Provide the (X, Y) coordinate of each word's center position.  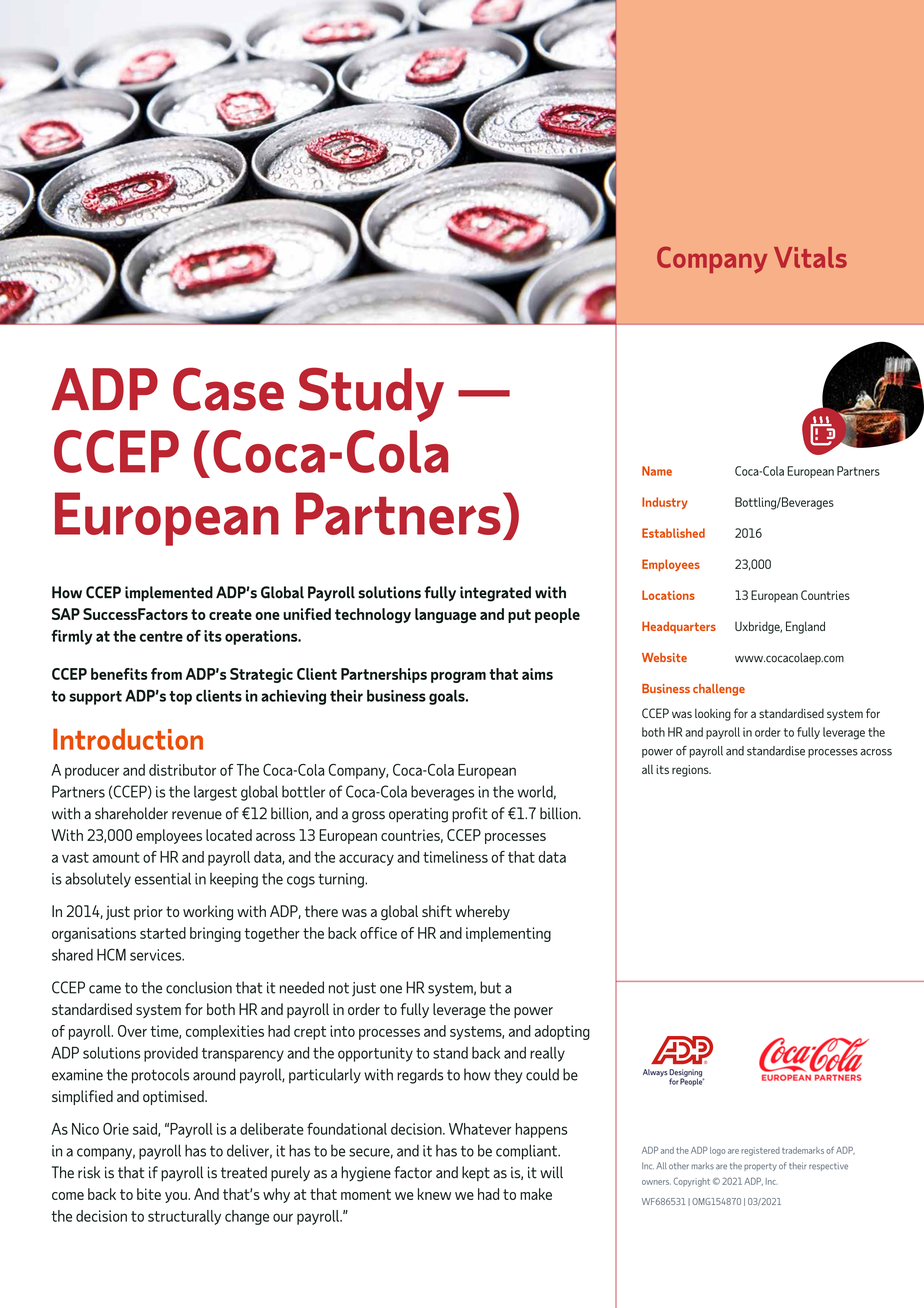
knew (434, 1194)
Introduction (128, 739)
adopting (562, 1032)
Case (228, 389)
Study (371, 394)
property (760, 1167)
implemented (169, 594)
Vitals (810, 257)
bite (149, 1194)
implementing (508, 934)
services (157, 955)
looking (713, 714)
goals (448, 697)
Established (673, 533)
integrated (495, 594)
